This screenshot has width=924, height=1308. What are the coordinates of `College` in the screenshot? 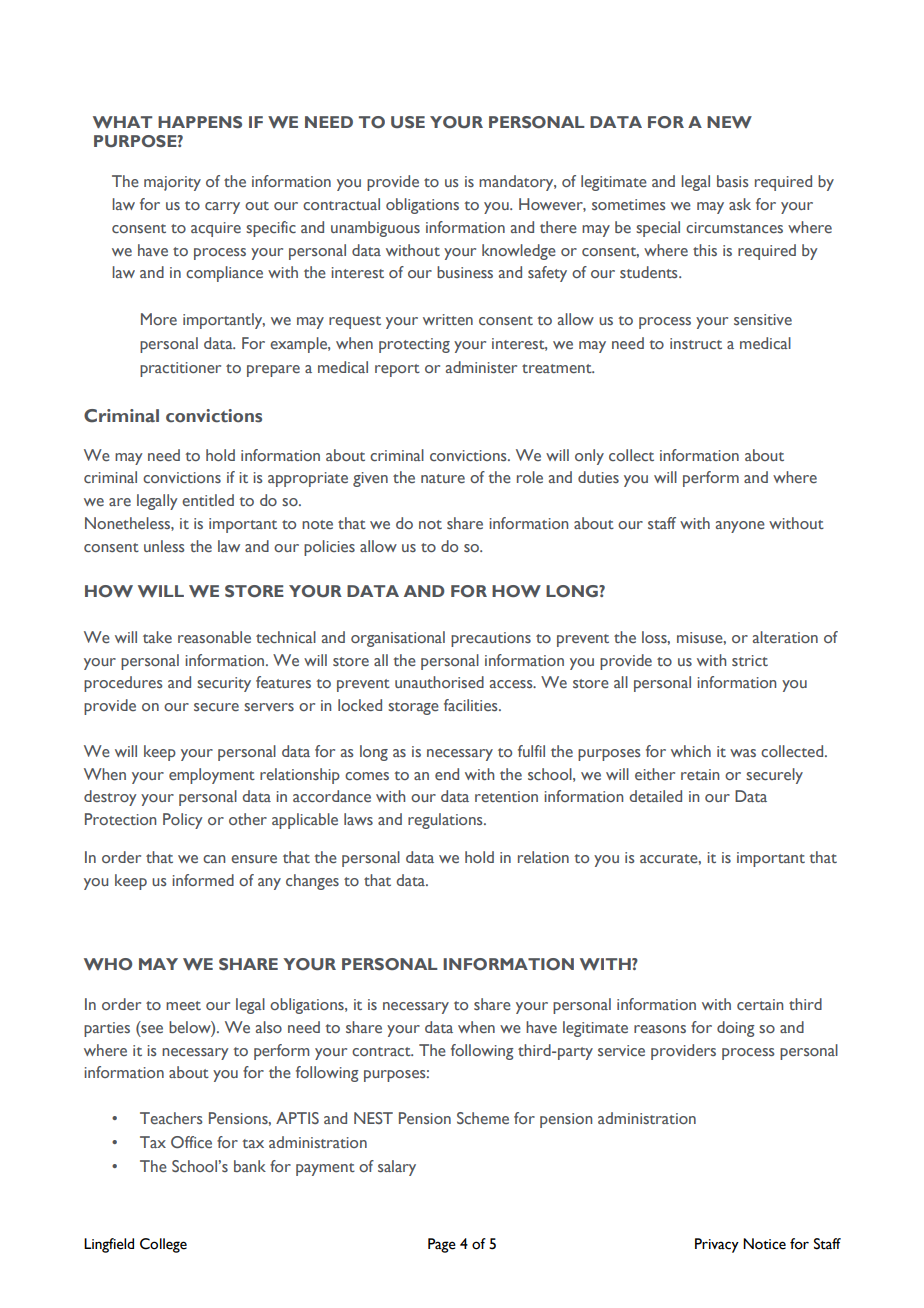 It's located at (163, 1245).
